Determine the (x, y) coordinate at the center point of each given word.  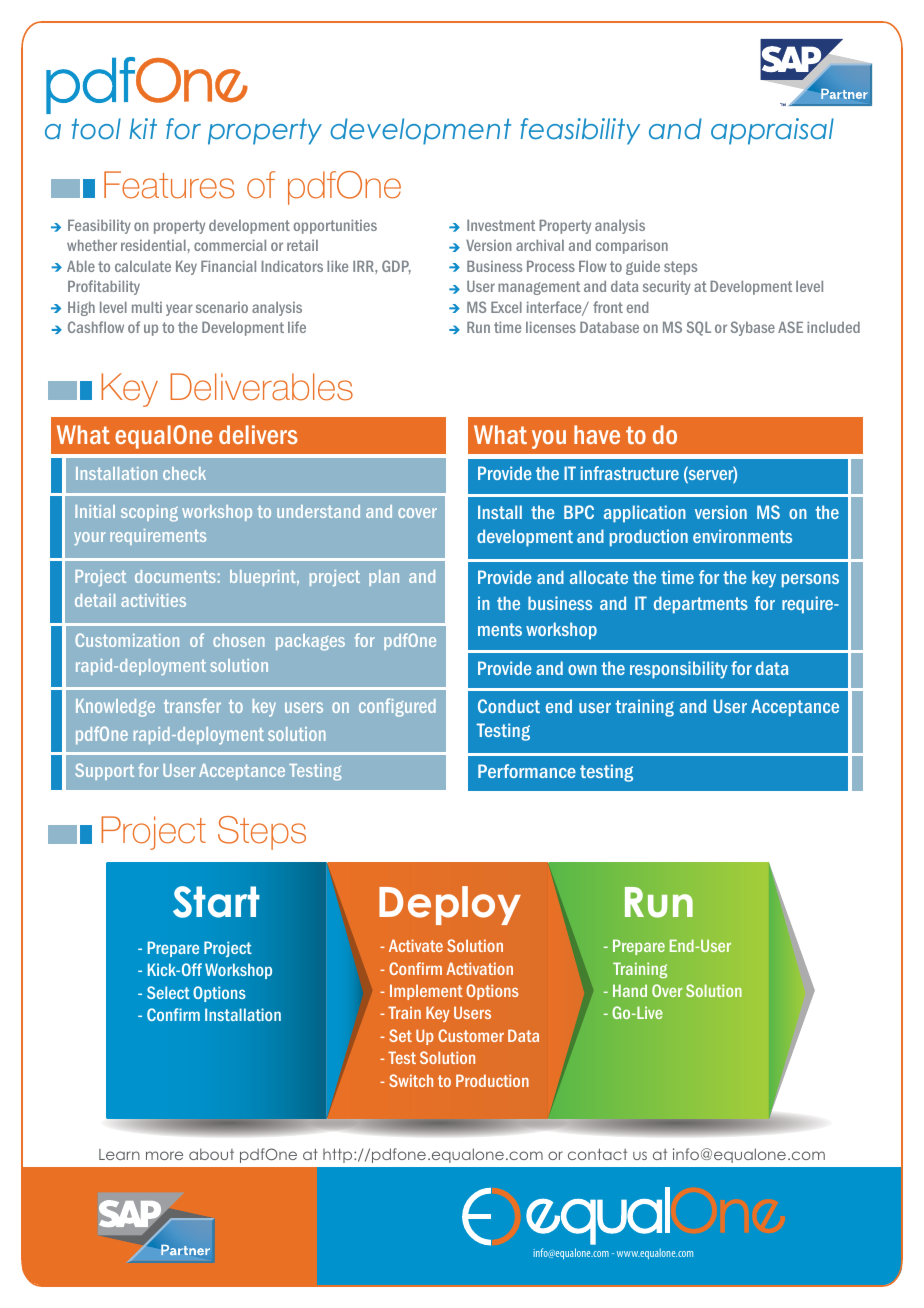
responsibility (679, 670)
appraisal (772, 131)
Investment (501, 225)
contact (597, 1154)
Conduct (509, 706)
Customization (127, 640)
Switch (411, 1080)
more (164, 1155)
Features (169, 185)
